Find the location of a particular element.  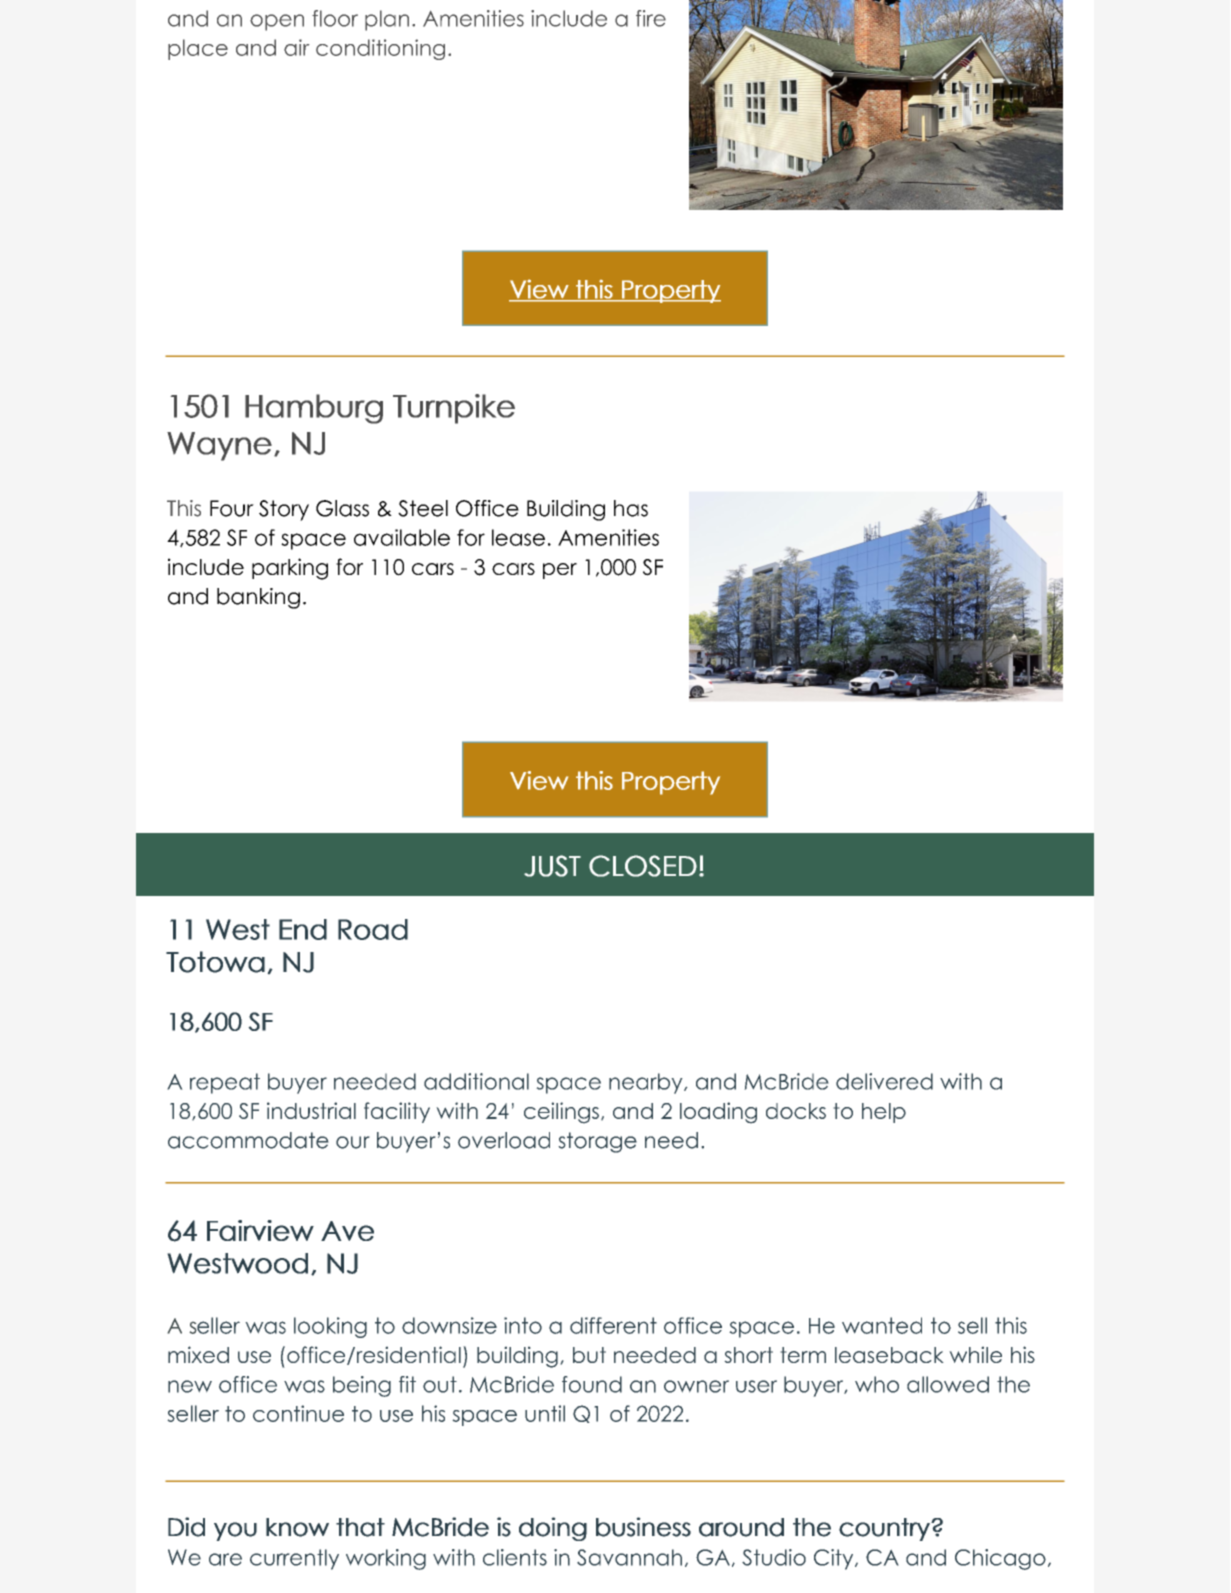

know is located at coordinates (297, 1527).
